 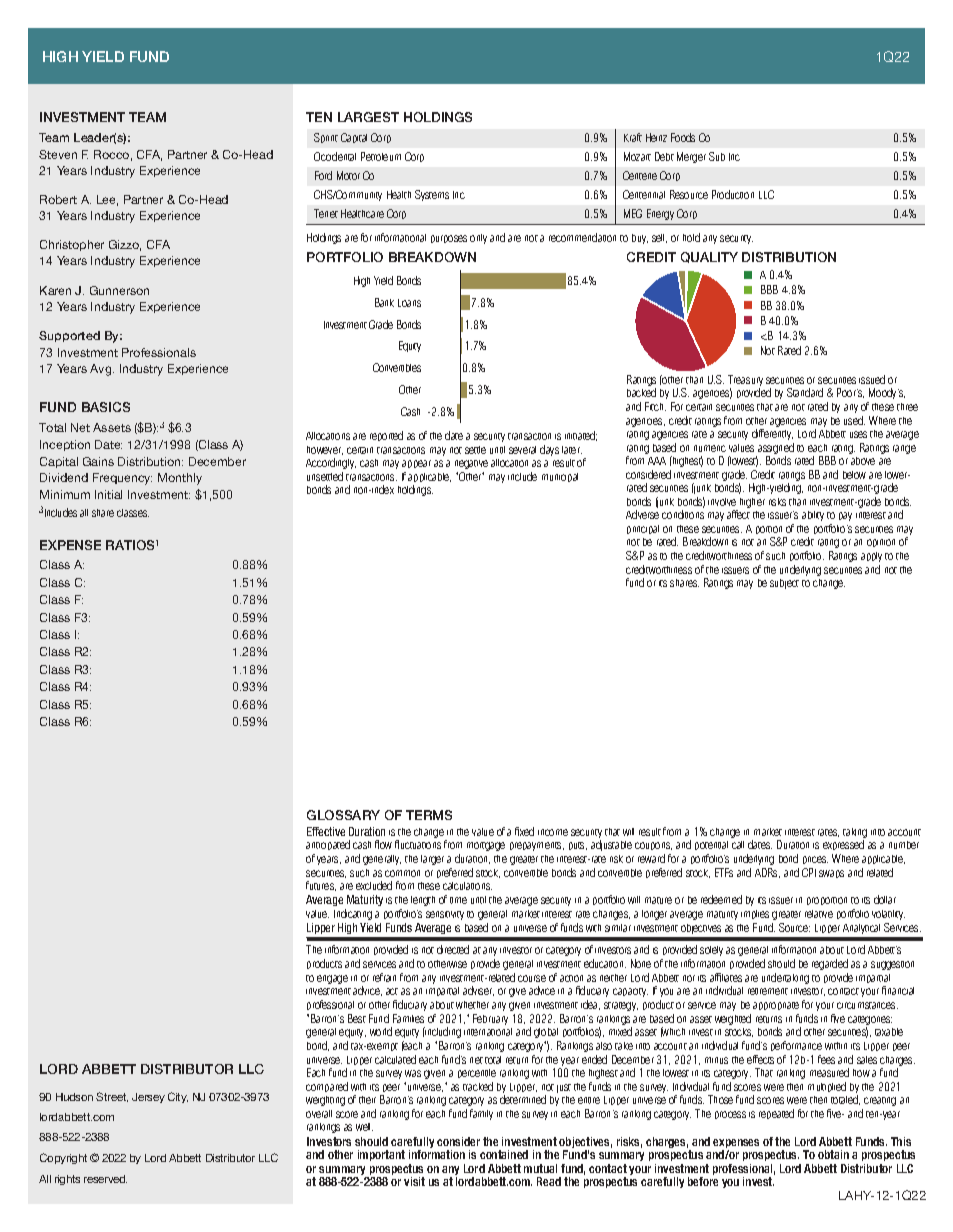 I want to click on Systems, so click(x=432, y=195).
